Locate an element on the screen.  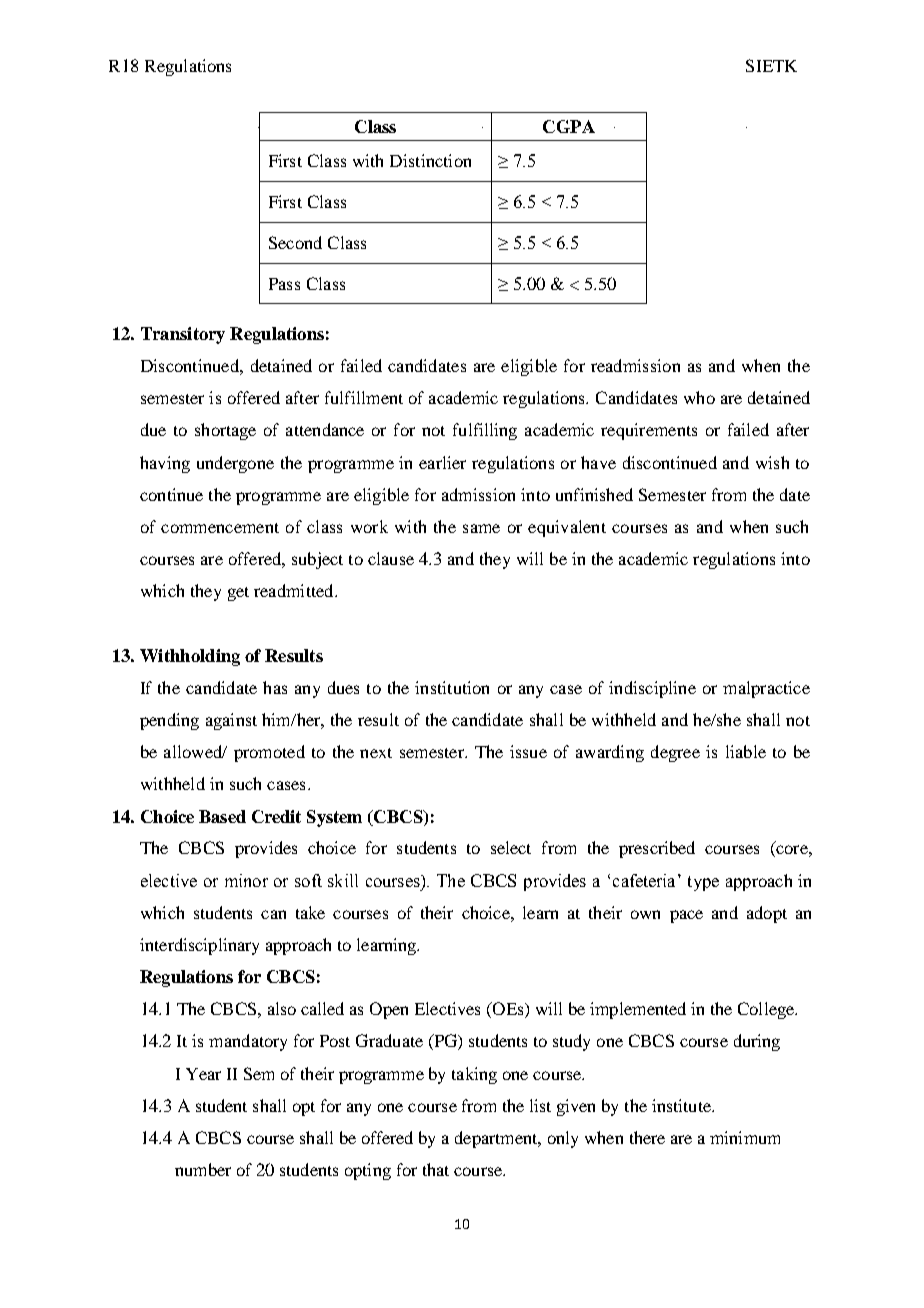
who is located at coordinates (699, 397).
